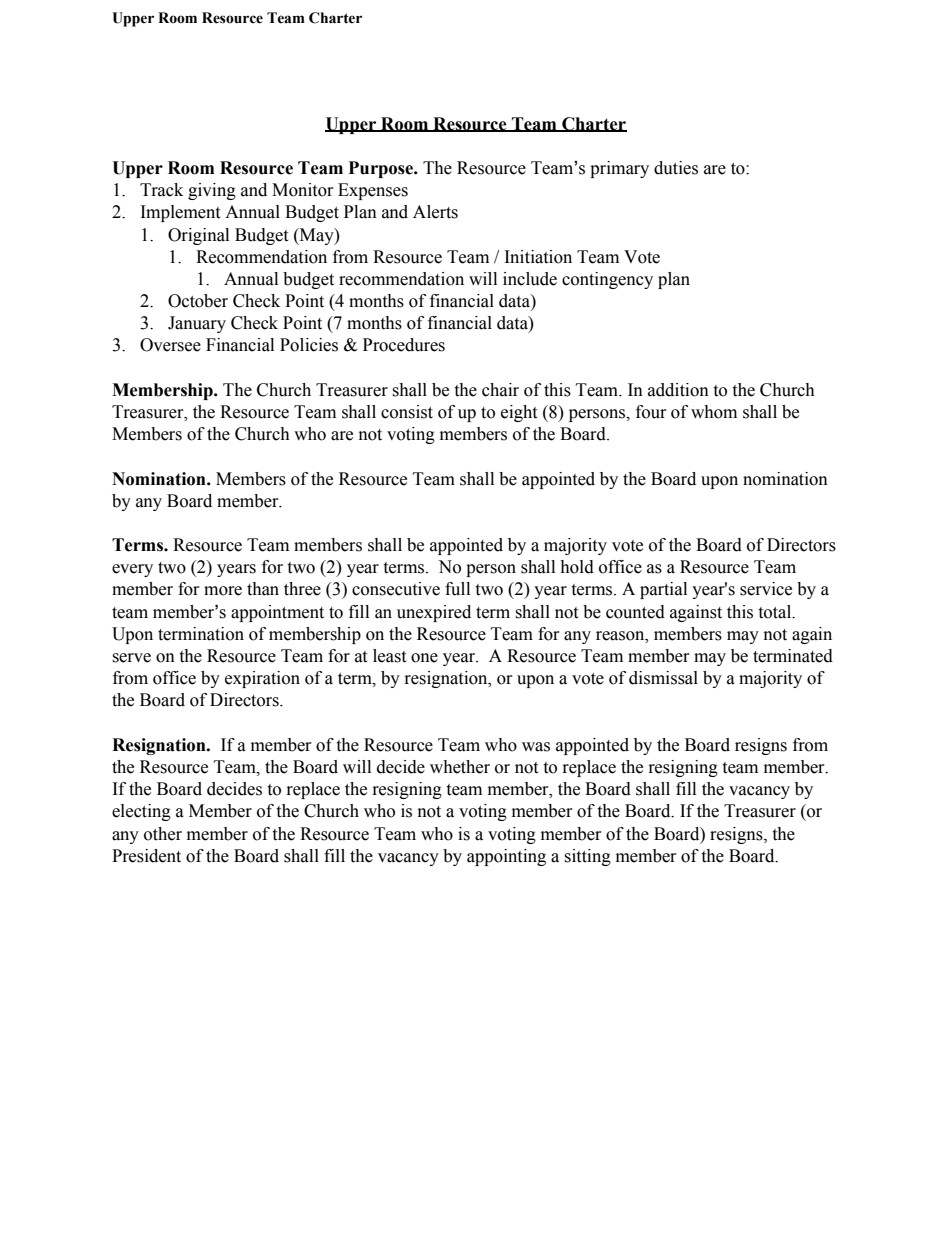  What do you see at coordinates (457, 589) in the image?
I see `full` at bounding box center [457, 589].
